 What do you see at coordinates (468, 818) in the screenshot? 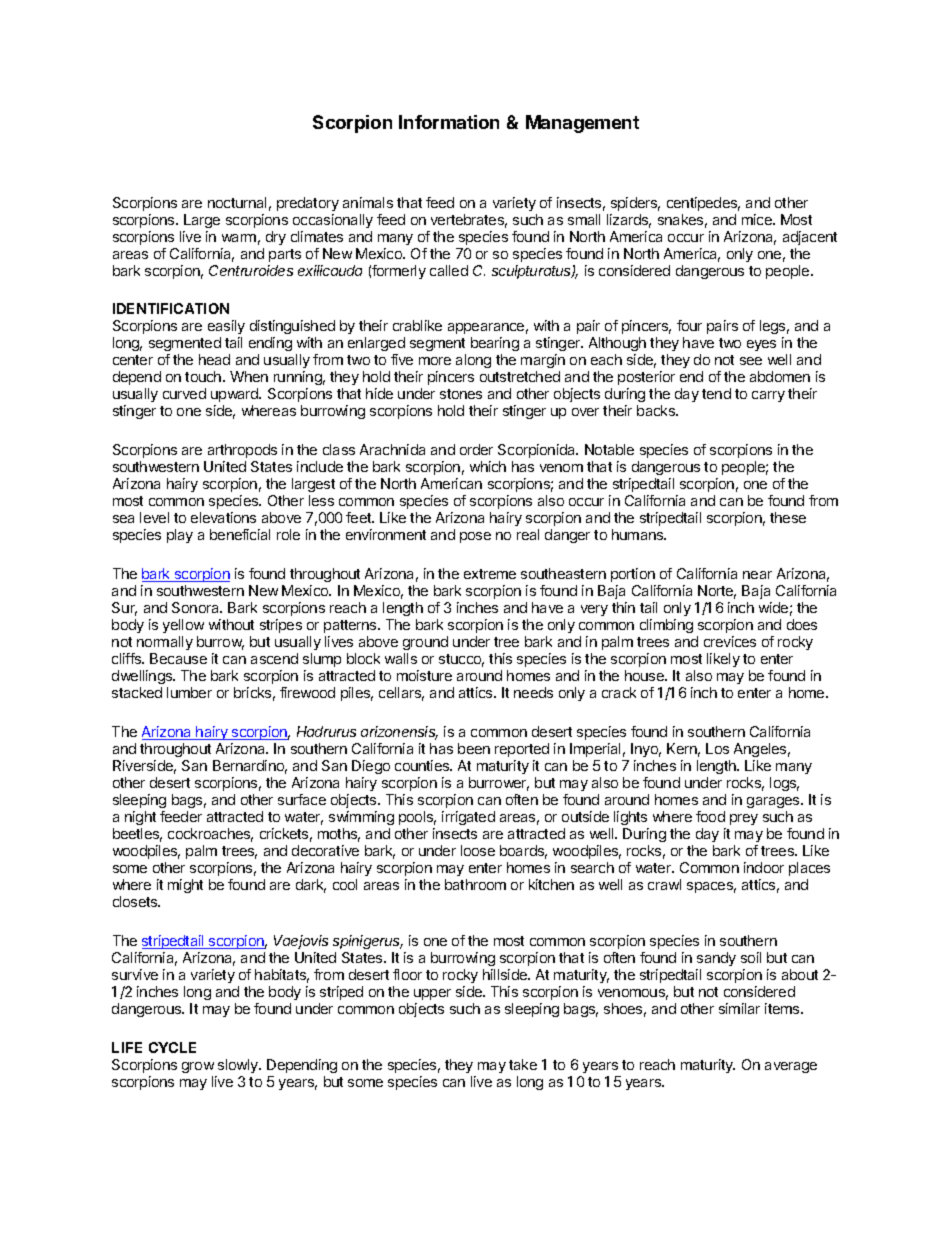
I see `irrigated` at bounding box center [468, 818].
